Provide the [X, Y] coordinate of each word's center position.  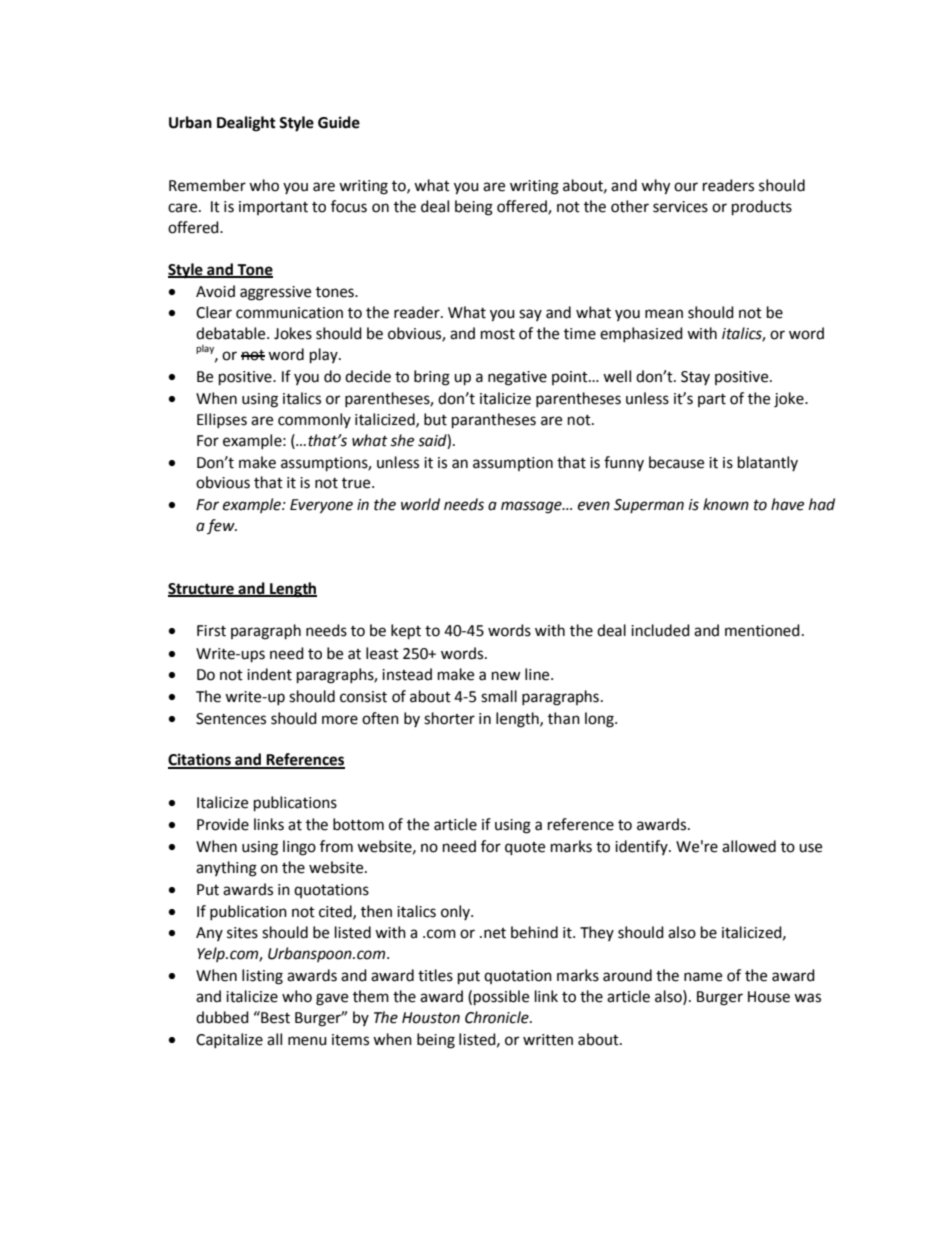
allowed [749, 846]
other [630, 206]
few [222, 526]
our [686, 187]
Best [274, 1017]
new [506, 676]
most [498, 334]
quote [525, 849]
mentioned [762, 630]
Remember [207, 185]
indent [269, 674]
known [726, 504]
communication [289, 313]
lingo [299, 848]
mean [664, 314]
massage [532, 507]
